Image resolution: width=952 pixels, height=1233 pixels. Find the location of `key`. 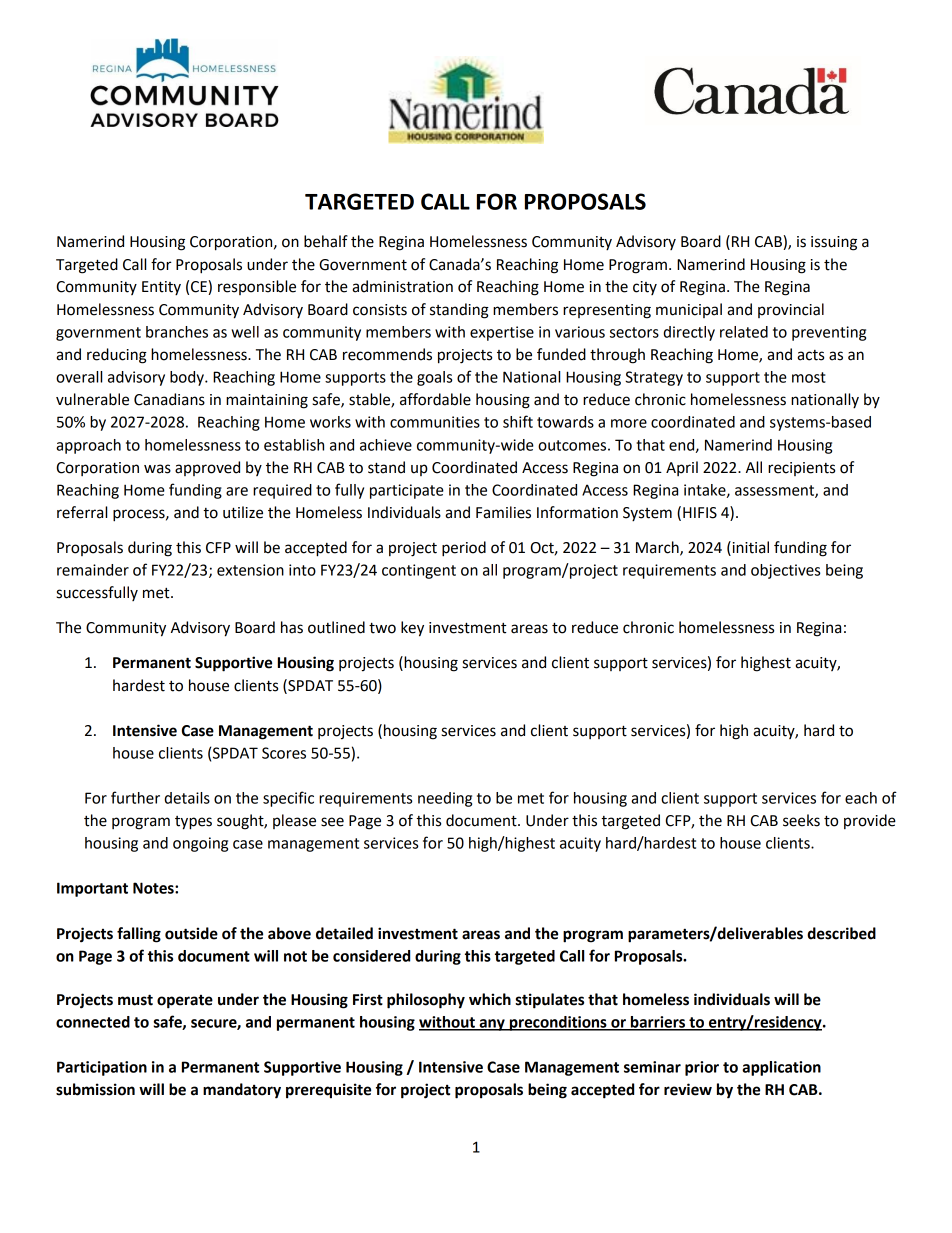

key is located at coordinates (412, 629).
